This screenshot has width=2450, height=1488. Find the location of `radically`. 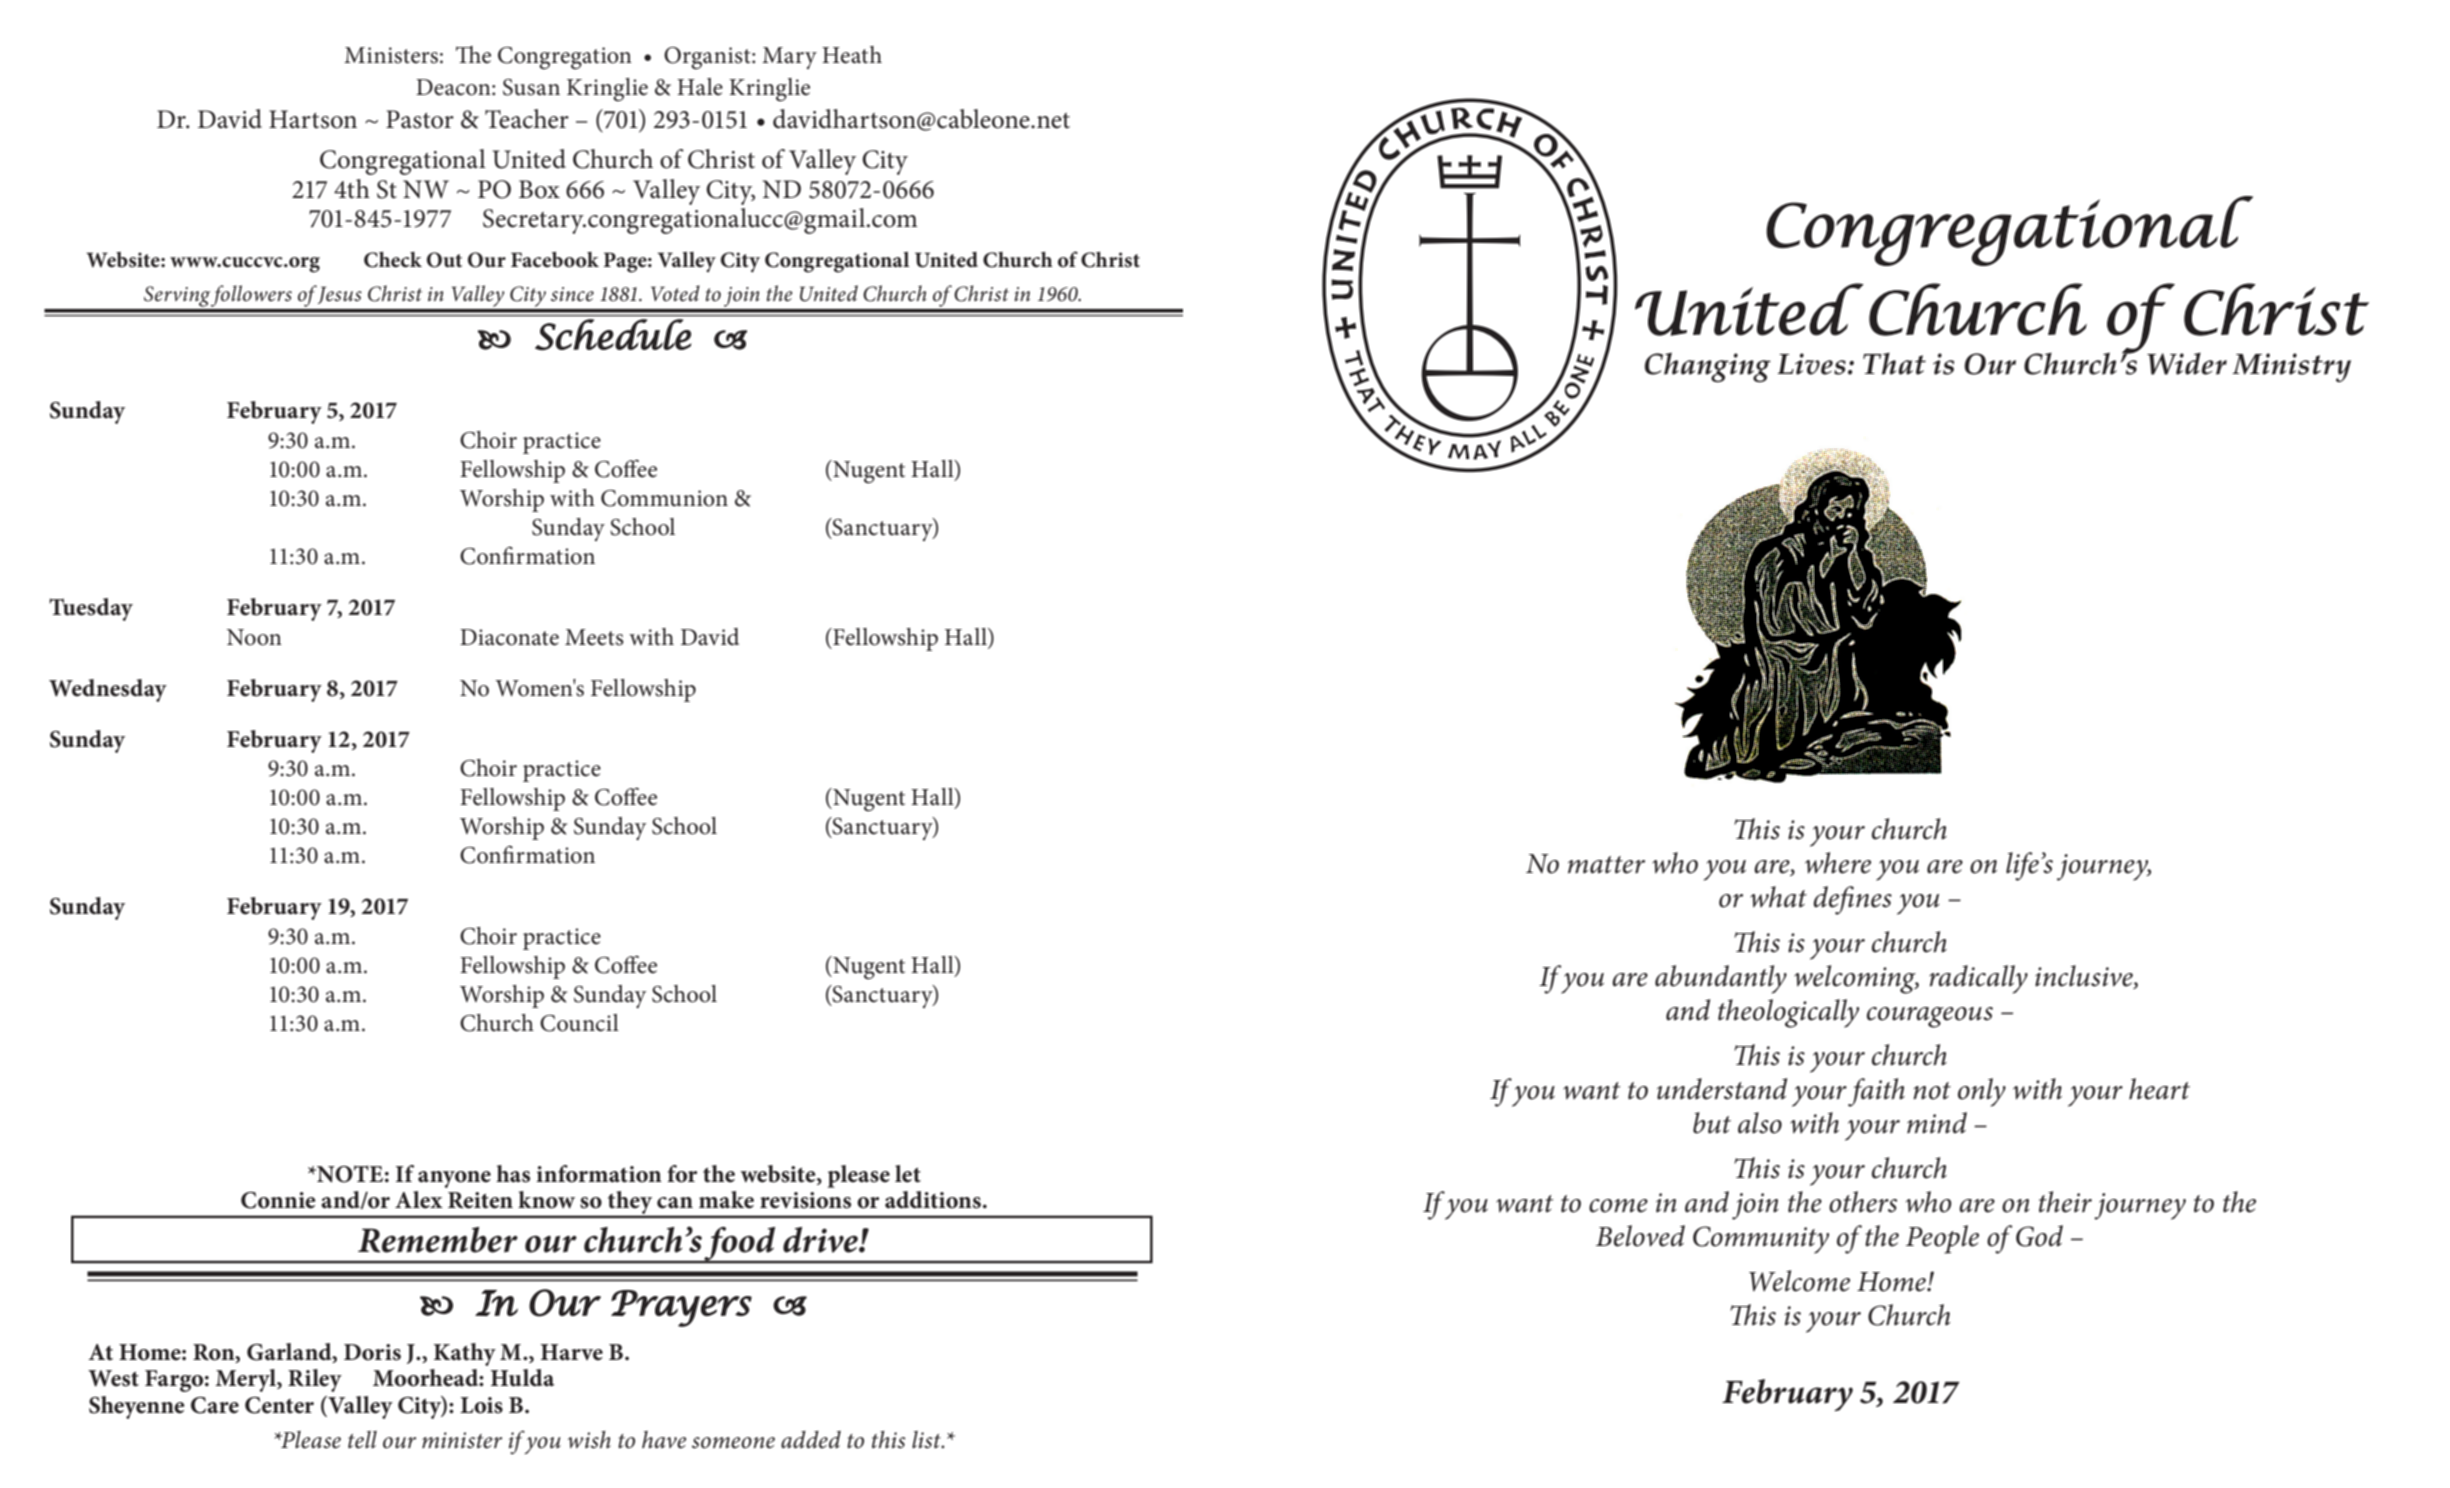

radically is located at coordinates (1978, 979).
